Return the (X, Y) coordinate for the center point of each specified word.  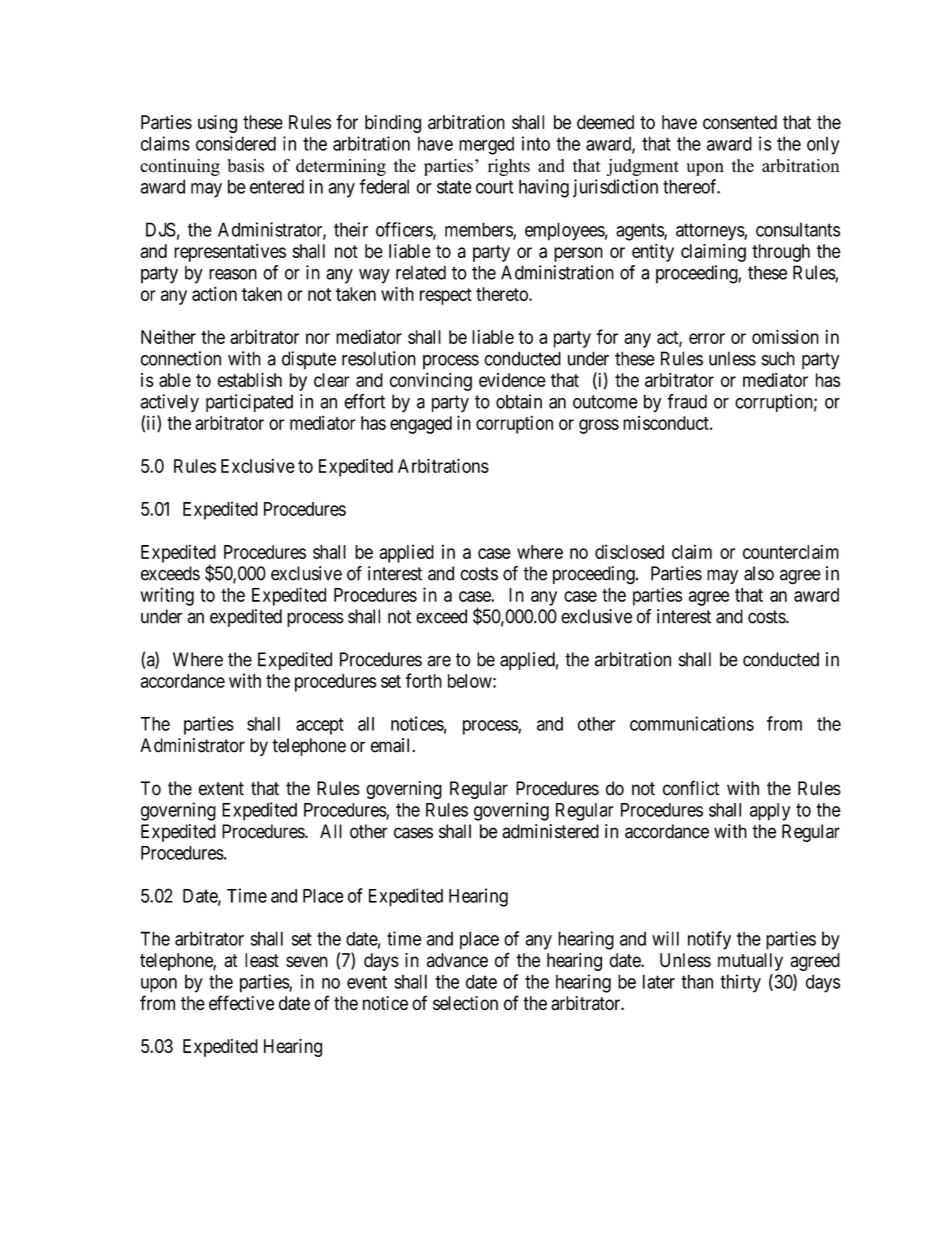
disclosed (629, 551)
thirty (740, 983)
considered (236, 143)
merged (486, 145)
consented (740, 122)
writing (167, 596)
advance (457, 960)
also (759, 573)
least (262, 960)
